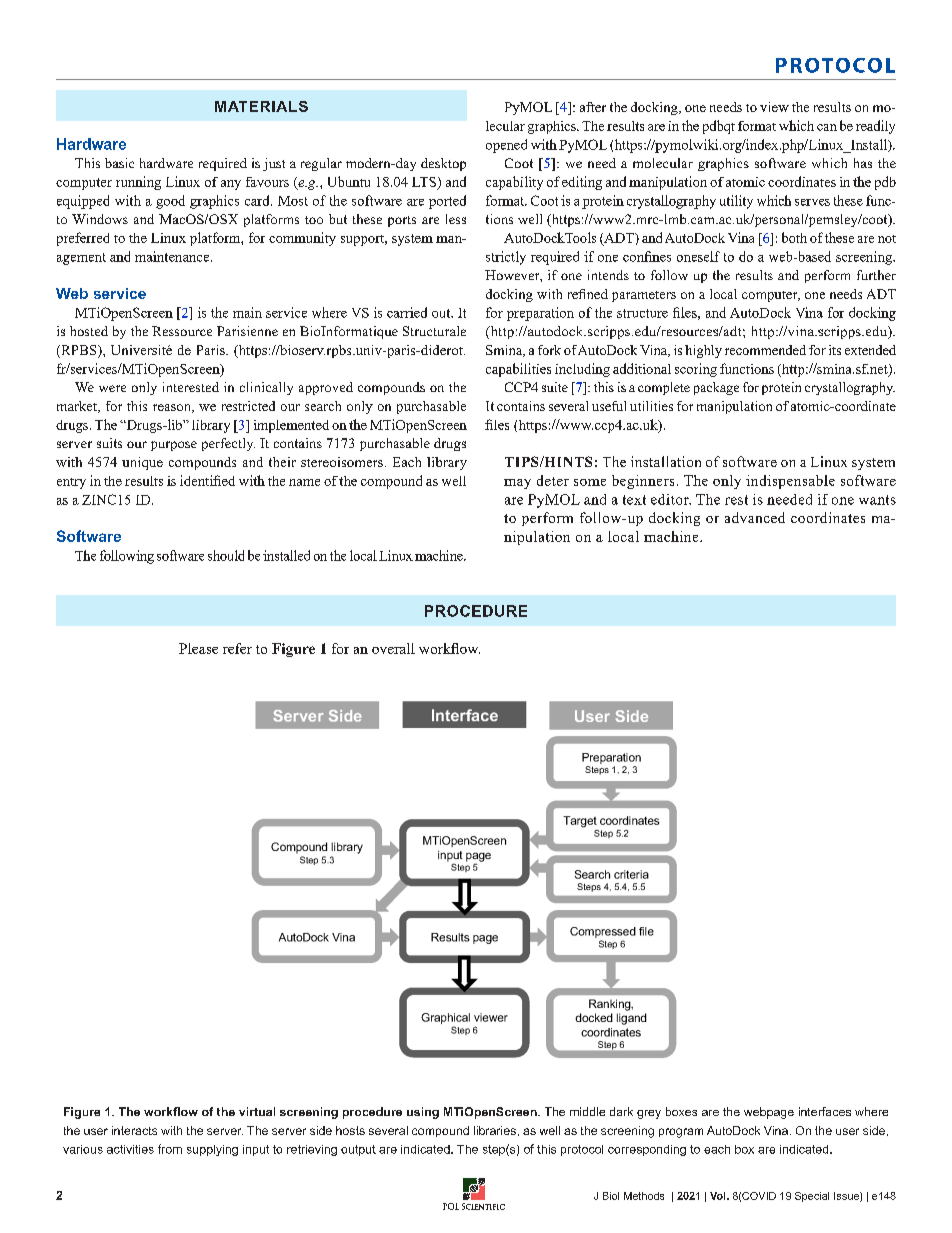  What do you see at coordinates (207, 480) in the document?
I see `identified` at bounding box center [207, 480].
